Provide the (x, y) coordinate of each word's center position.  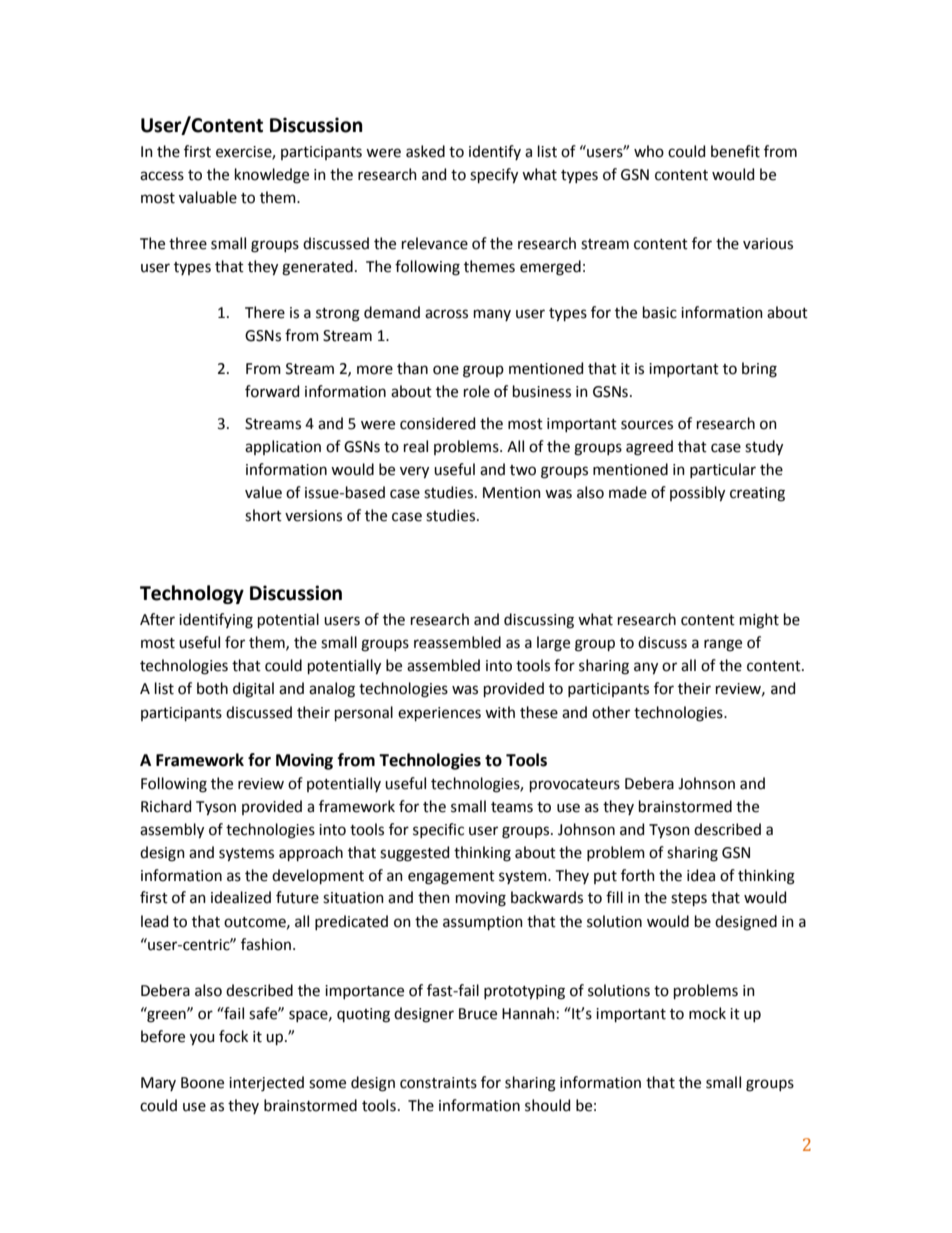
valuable (208, 197)
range (723, 645)
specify (494, 176)
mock (707, 1013)
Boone (202, 1083)
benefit (735, 151)
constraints (438, 1083)
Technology (192, 594)
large (553, 644)
